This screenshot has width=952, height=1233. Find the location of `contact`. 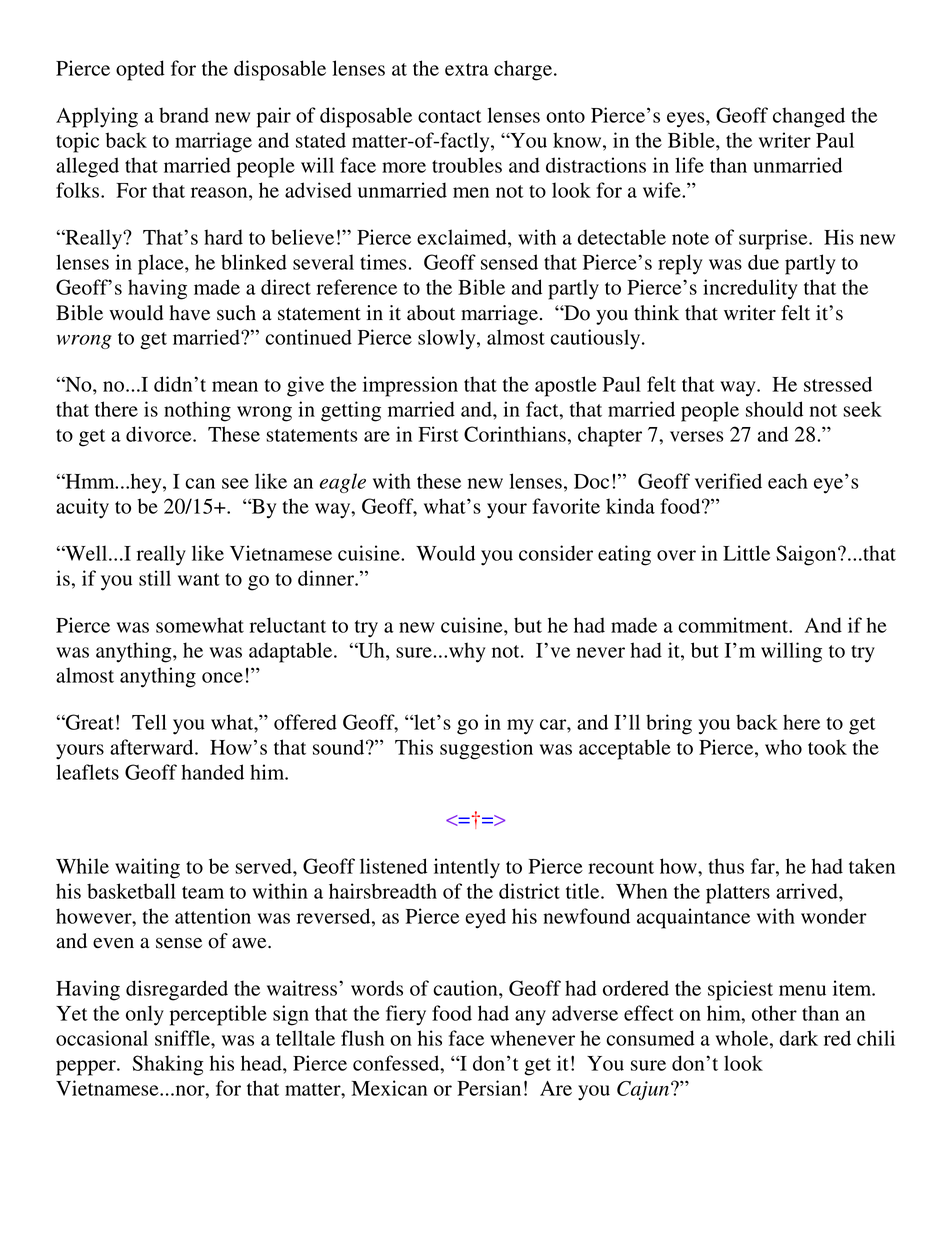

contact is located at coordinates (450, 116).
